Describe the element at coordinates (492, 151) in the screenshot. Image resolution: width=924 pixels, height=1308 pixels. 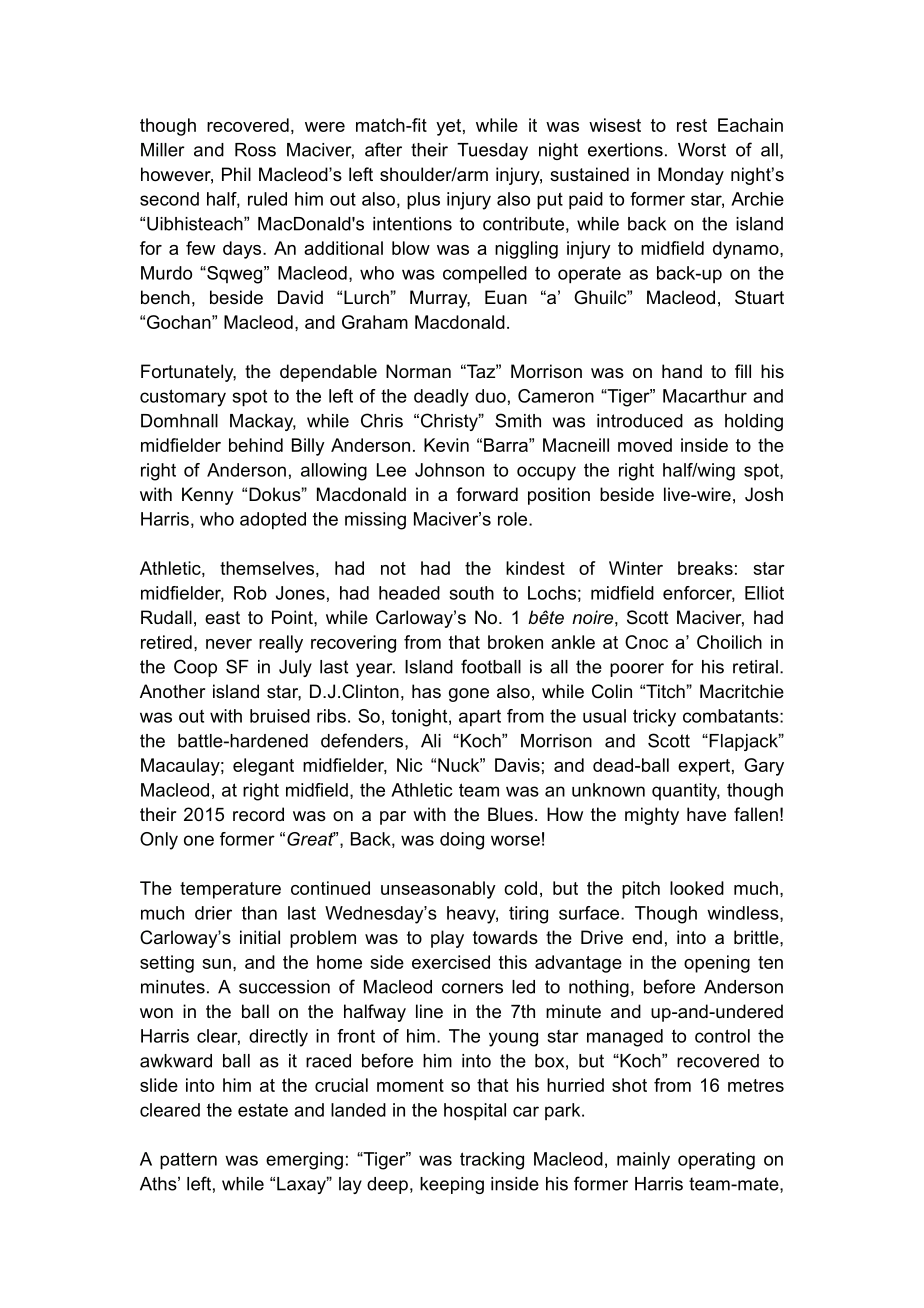
I see `Tuesday` at that location.
